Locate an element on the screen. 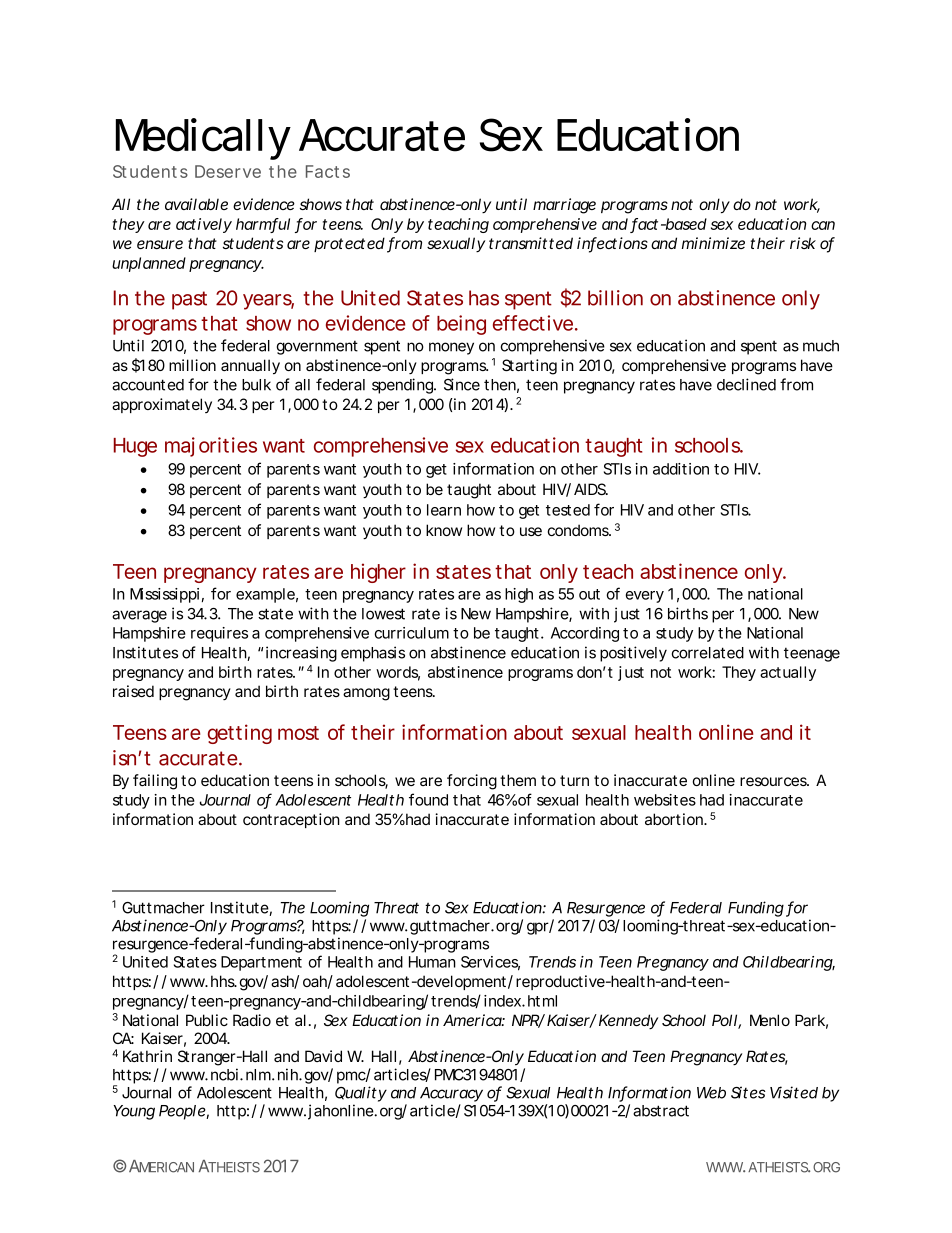 The height and width of the screenshot is (1233, 952). Accuracy is located at coordinates (451, 1094).
